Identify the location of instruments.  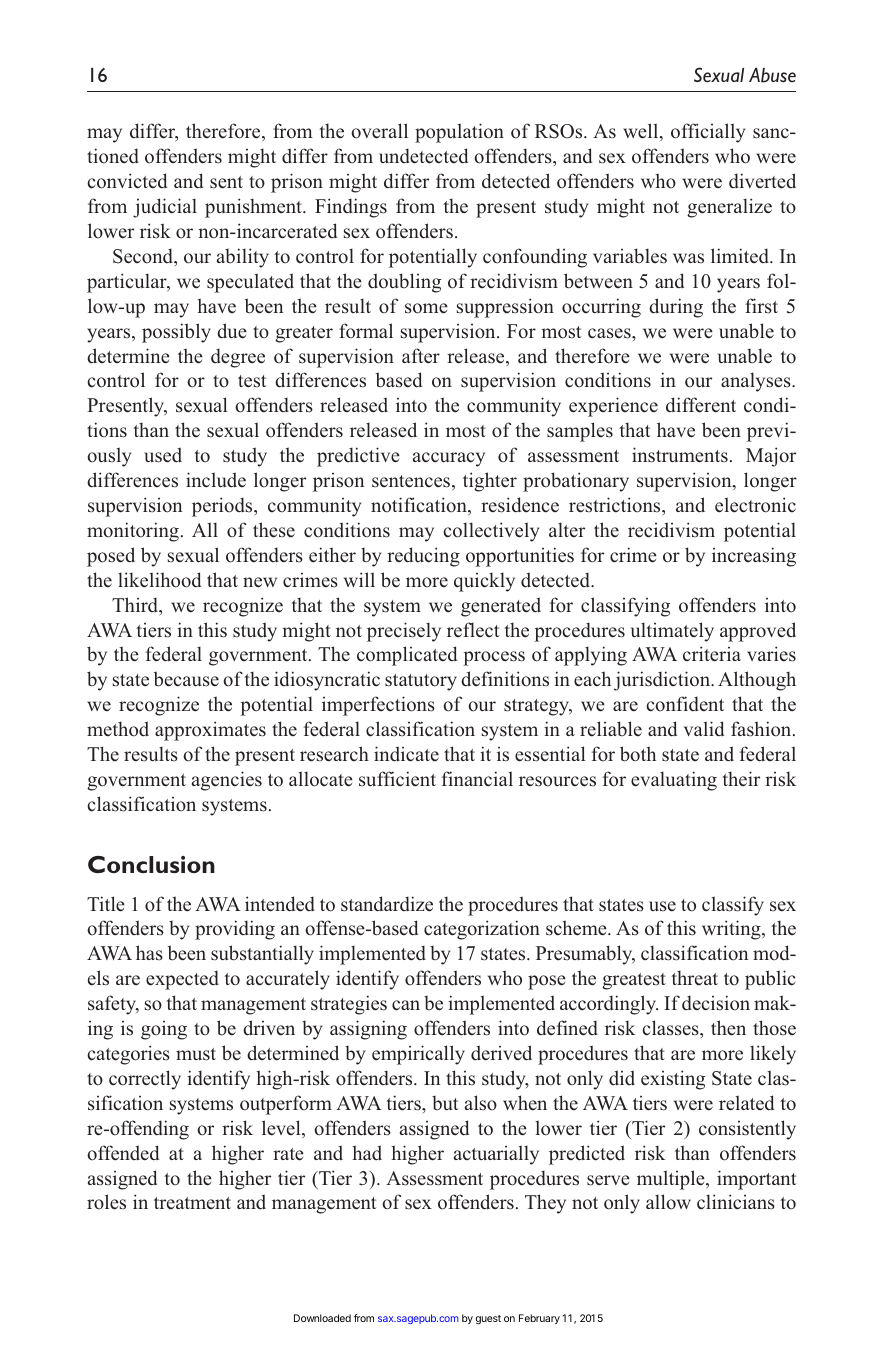
(680, 455).
